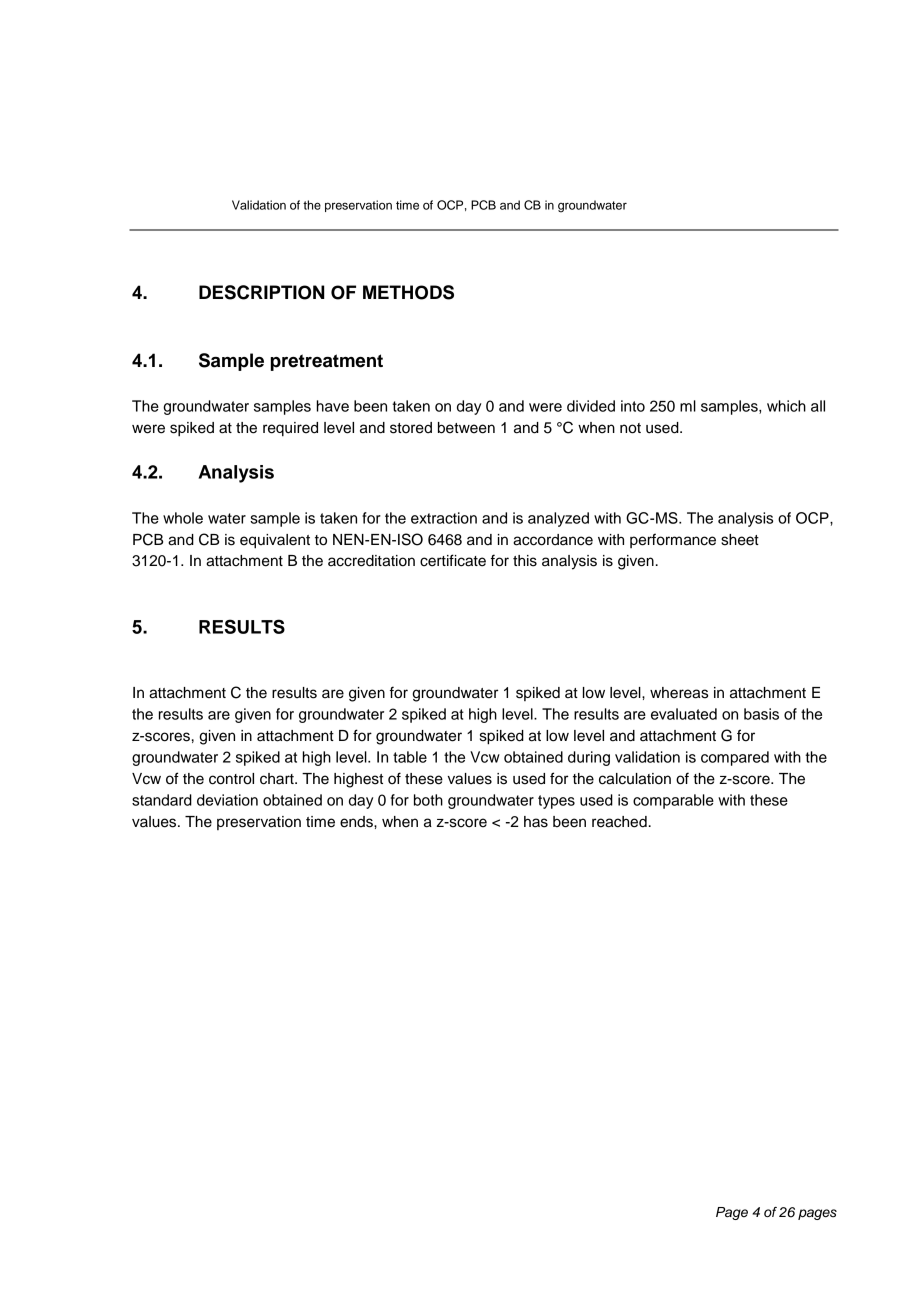 The width and height of the image is (924, 1308). I want to click on sheet, so click(740, 540).
